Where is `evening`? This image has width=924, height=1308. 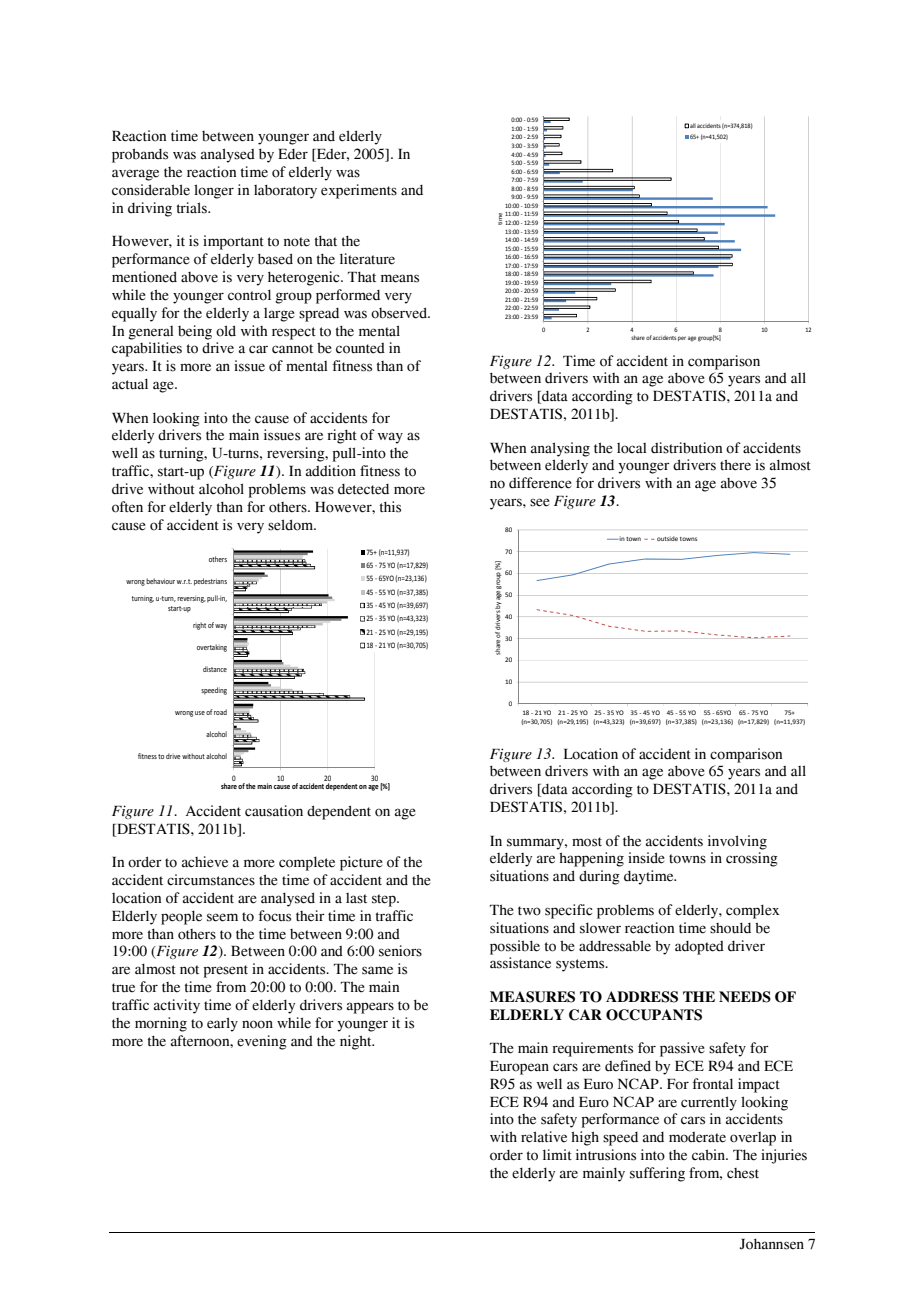 evening is located at coordinates (262, 1042).
